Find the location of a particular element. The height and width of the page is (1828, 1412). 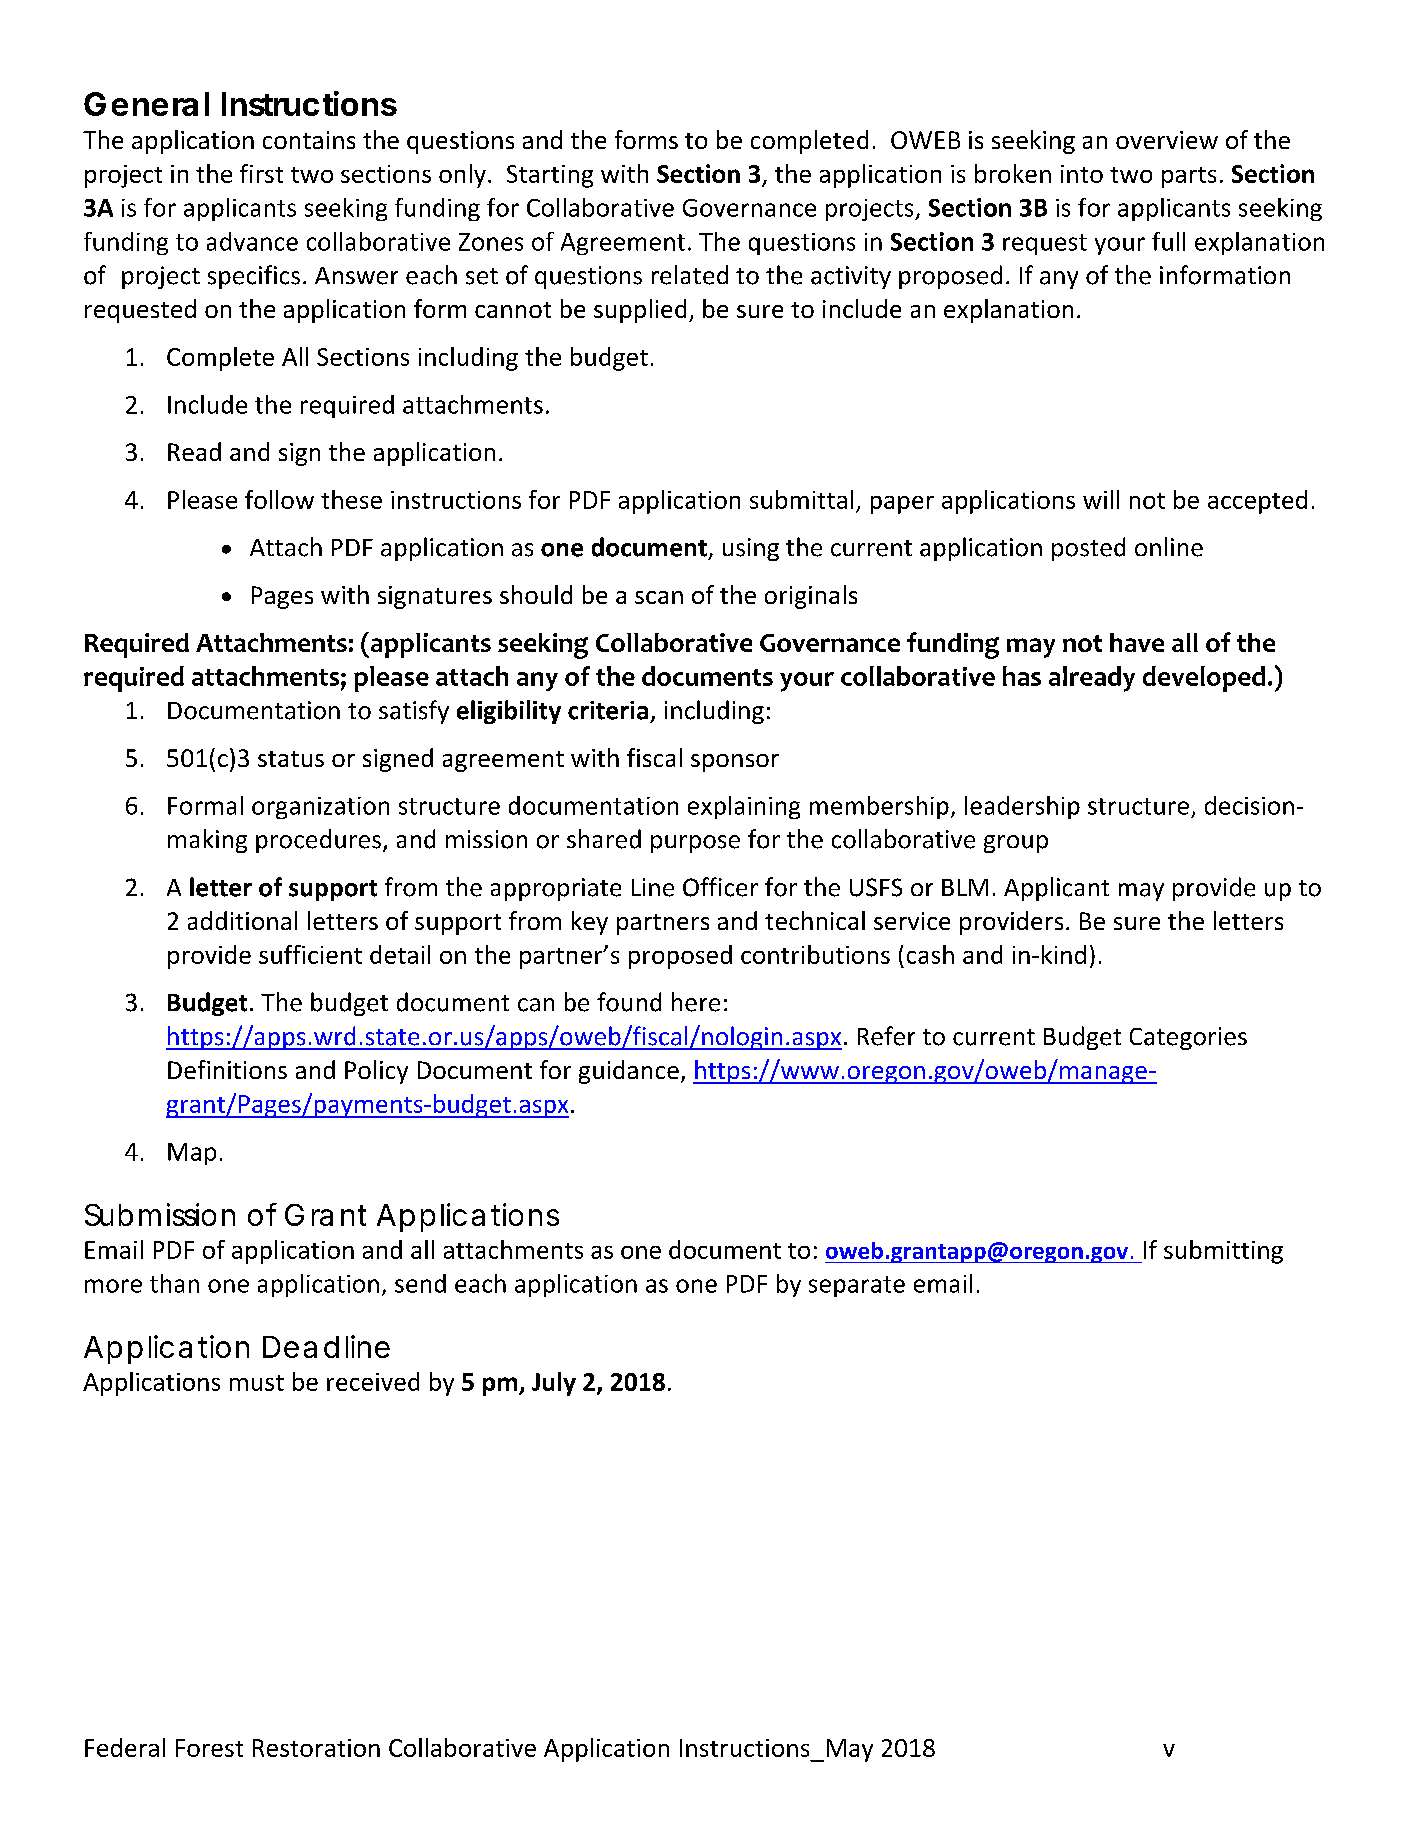

Starting is located at coordinates (550, 176).
